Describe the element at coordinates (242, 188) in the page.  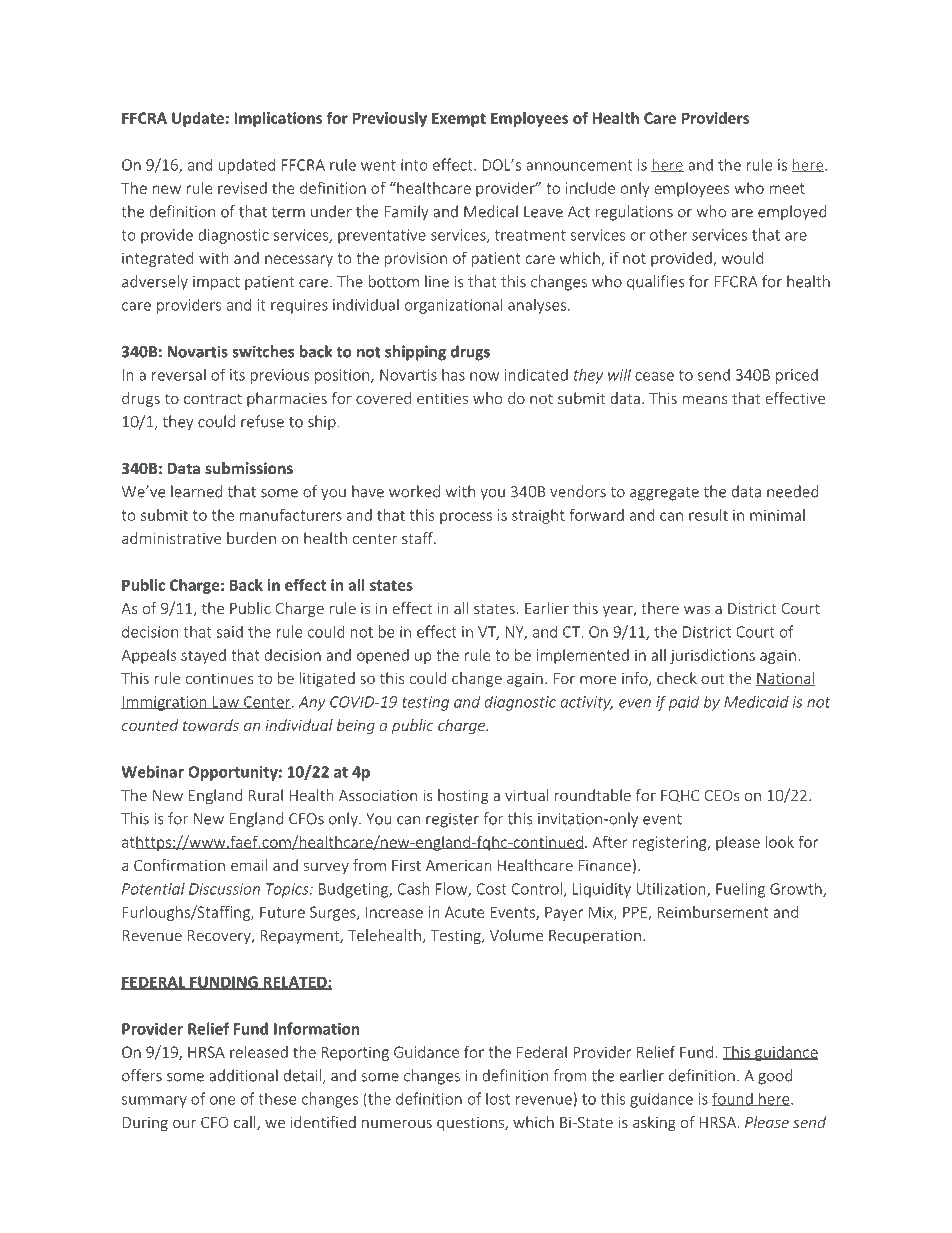
I see `revised` at that location.
